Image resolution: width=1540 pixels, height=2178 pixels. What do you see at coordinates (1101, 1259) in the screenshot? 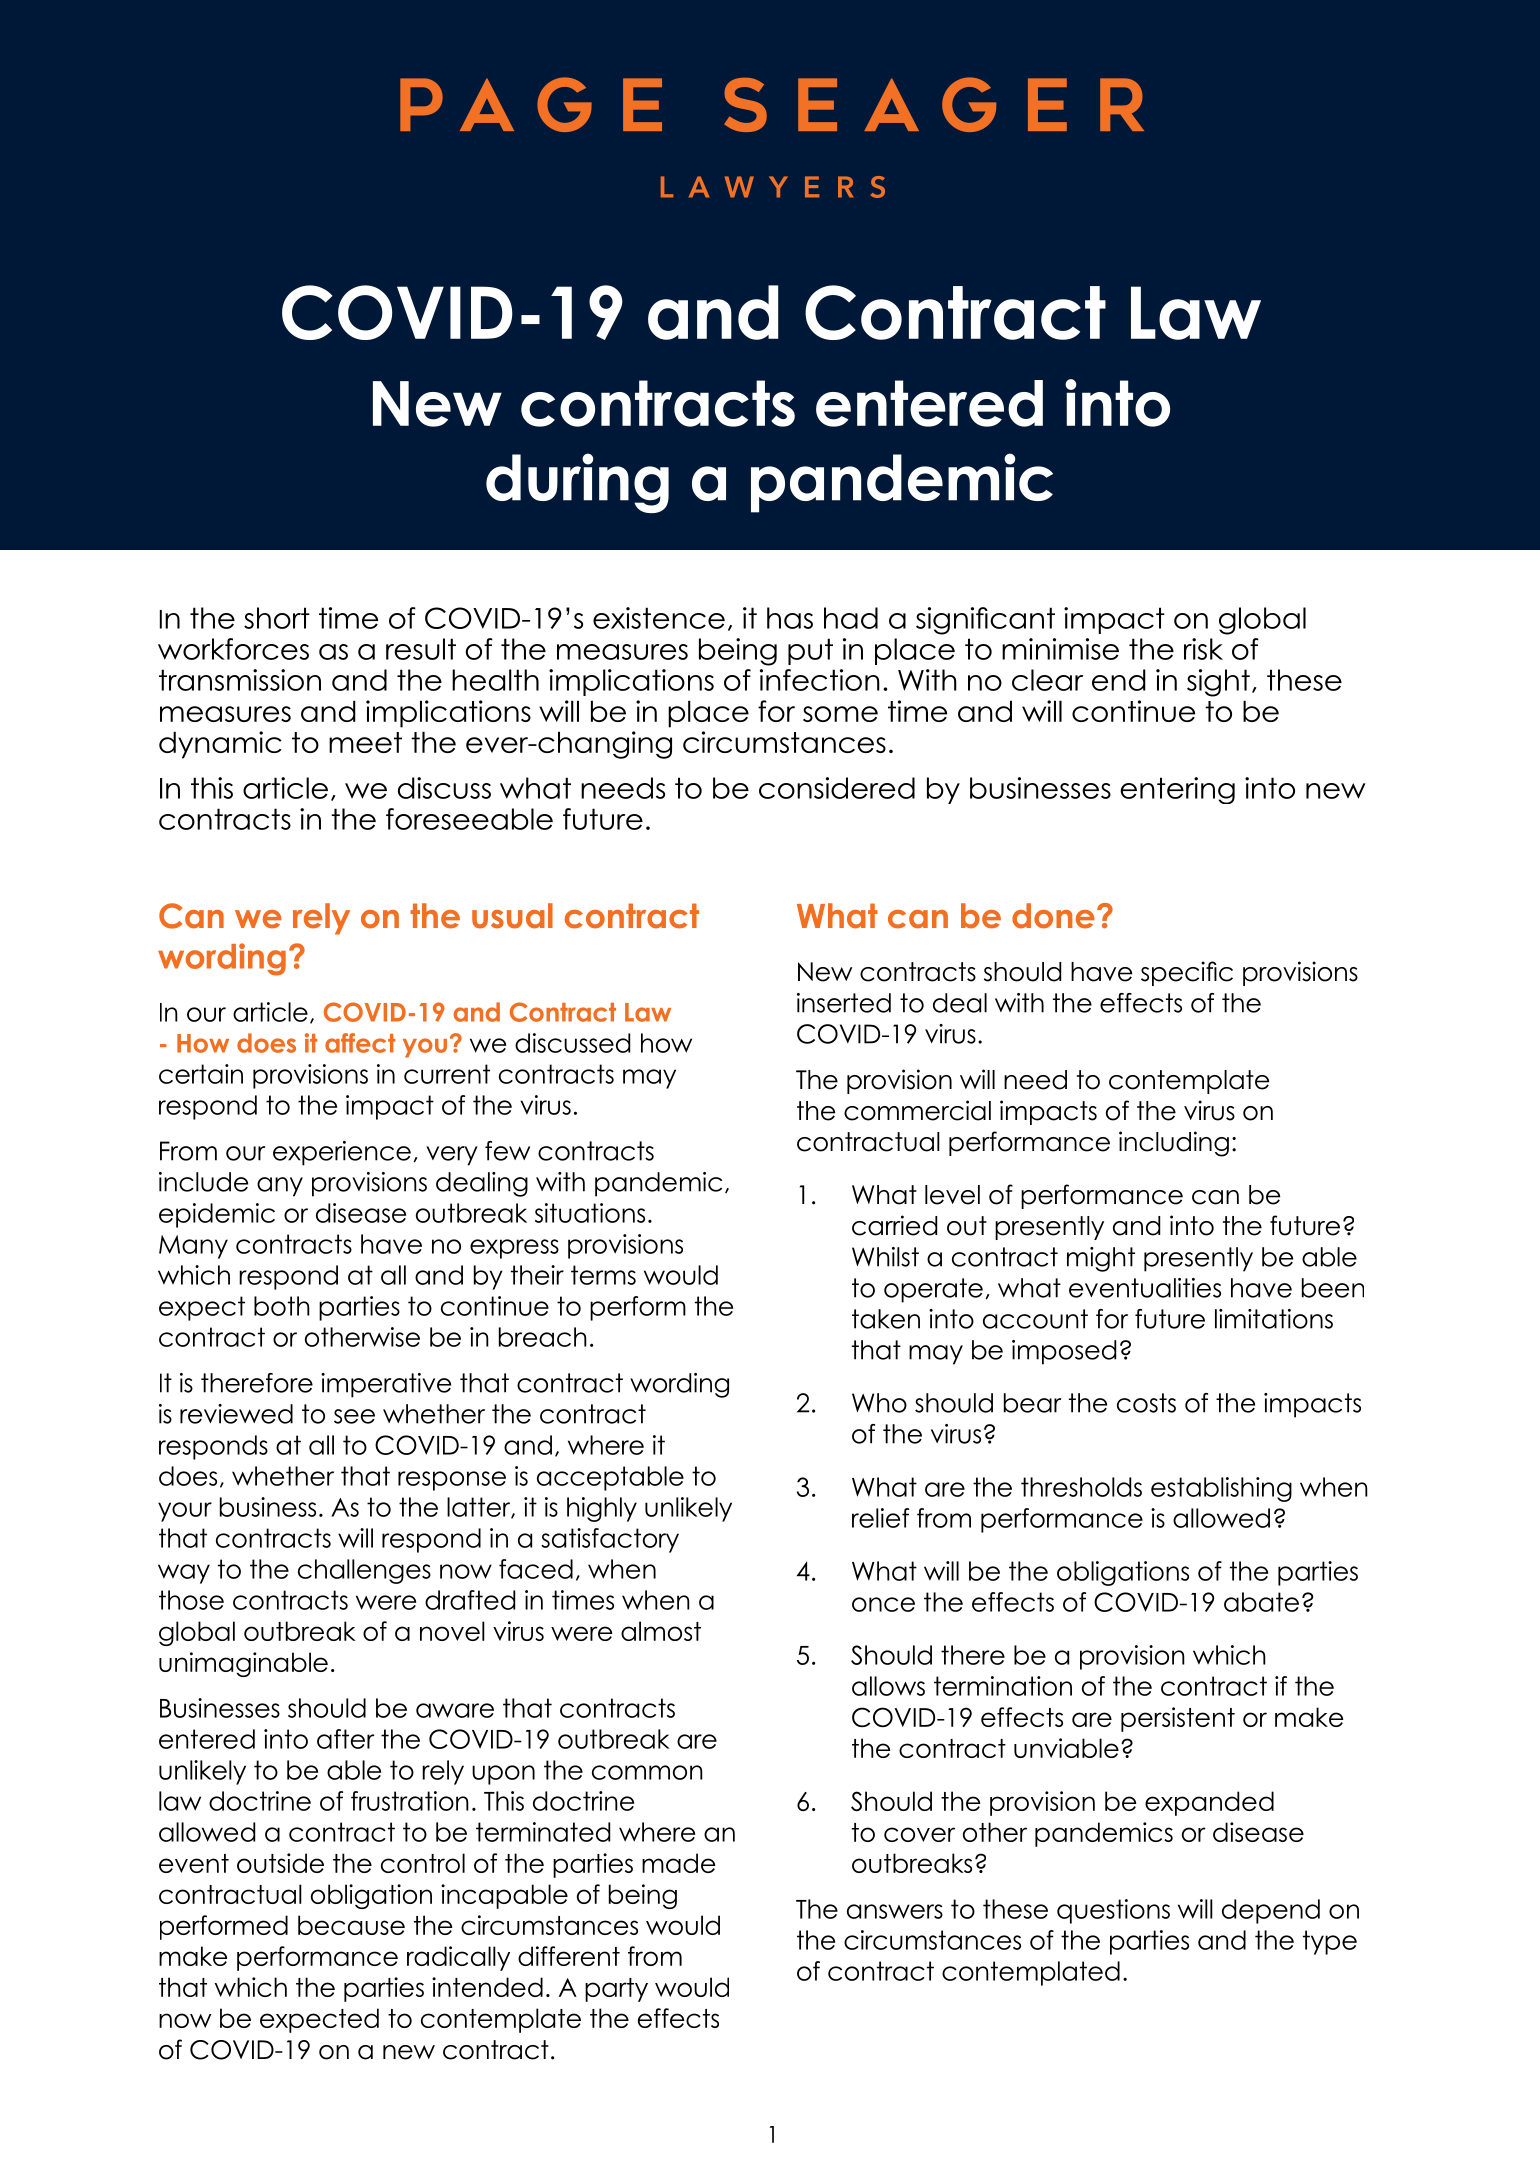
I see `might` at bounding box center [1101, 1259].
